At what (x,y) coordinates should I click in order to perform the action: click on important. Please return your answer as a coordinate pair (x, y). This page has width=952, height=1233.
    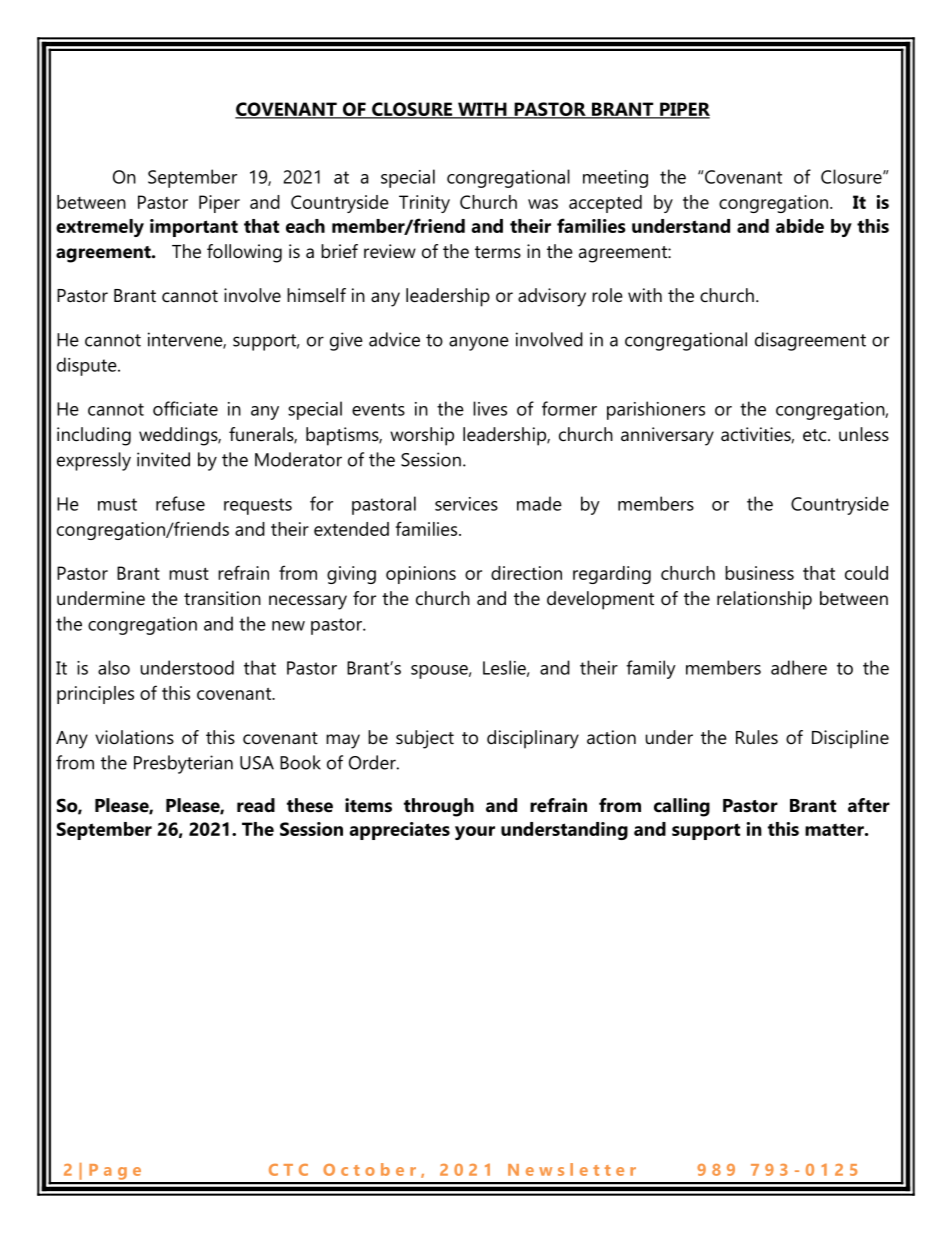
    Looking at the image, I should click on (194, 228).
